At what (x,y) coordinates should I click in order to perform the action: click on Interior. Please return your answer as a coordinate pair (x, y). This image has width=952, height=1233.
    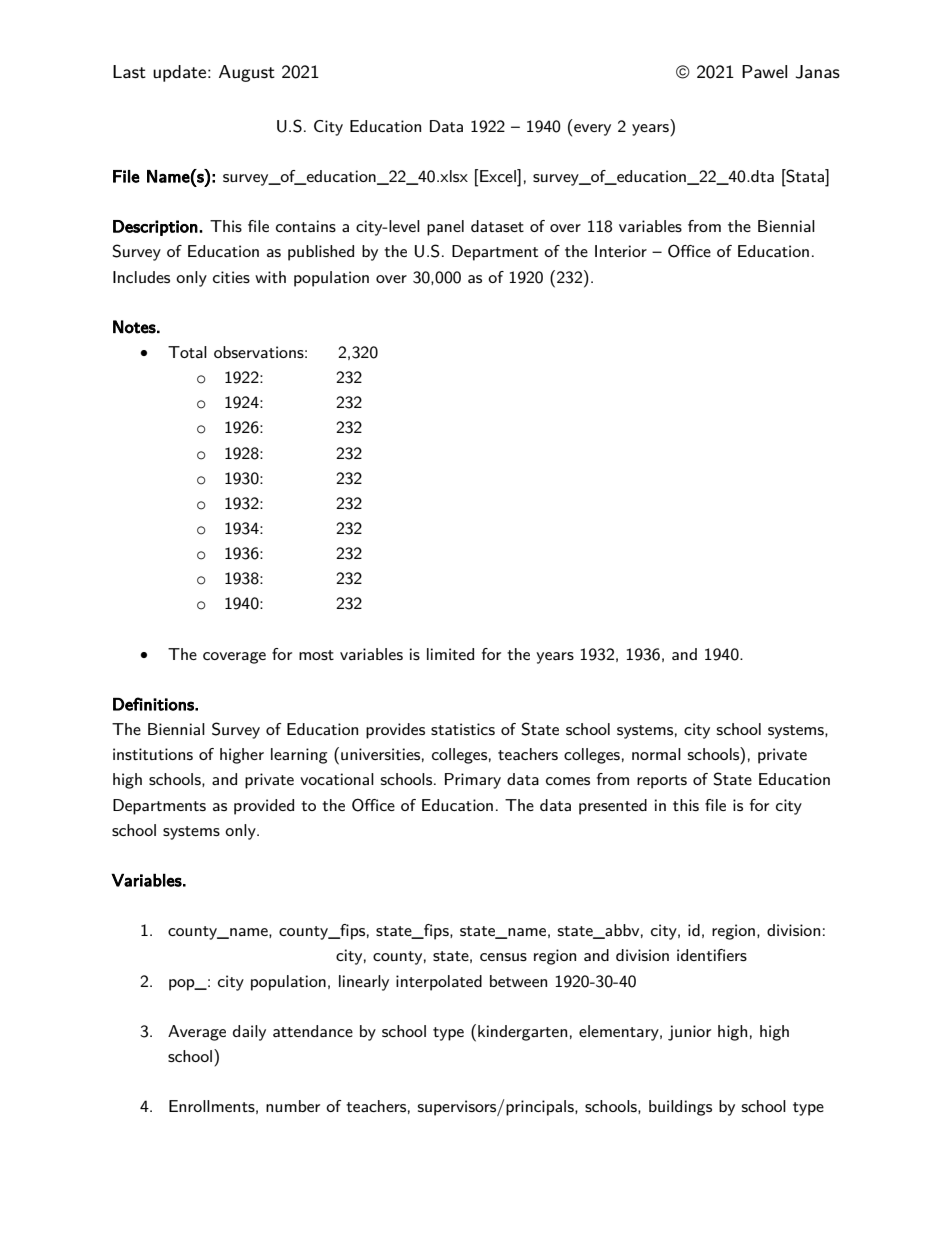
    Looking at the image, I should click on (621, 251).
